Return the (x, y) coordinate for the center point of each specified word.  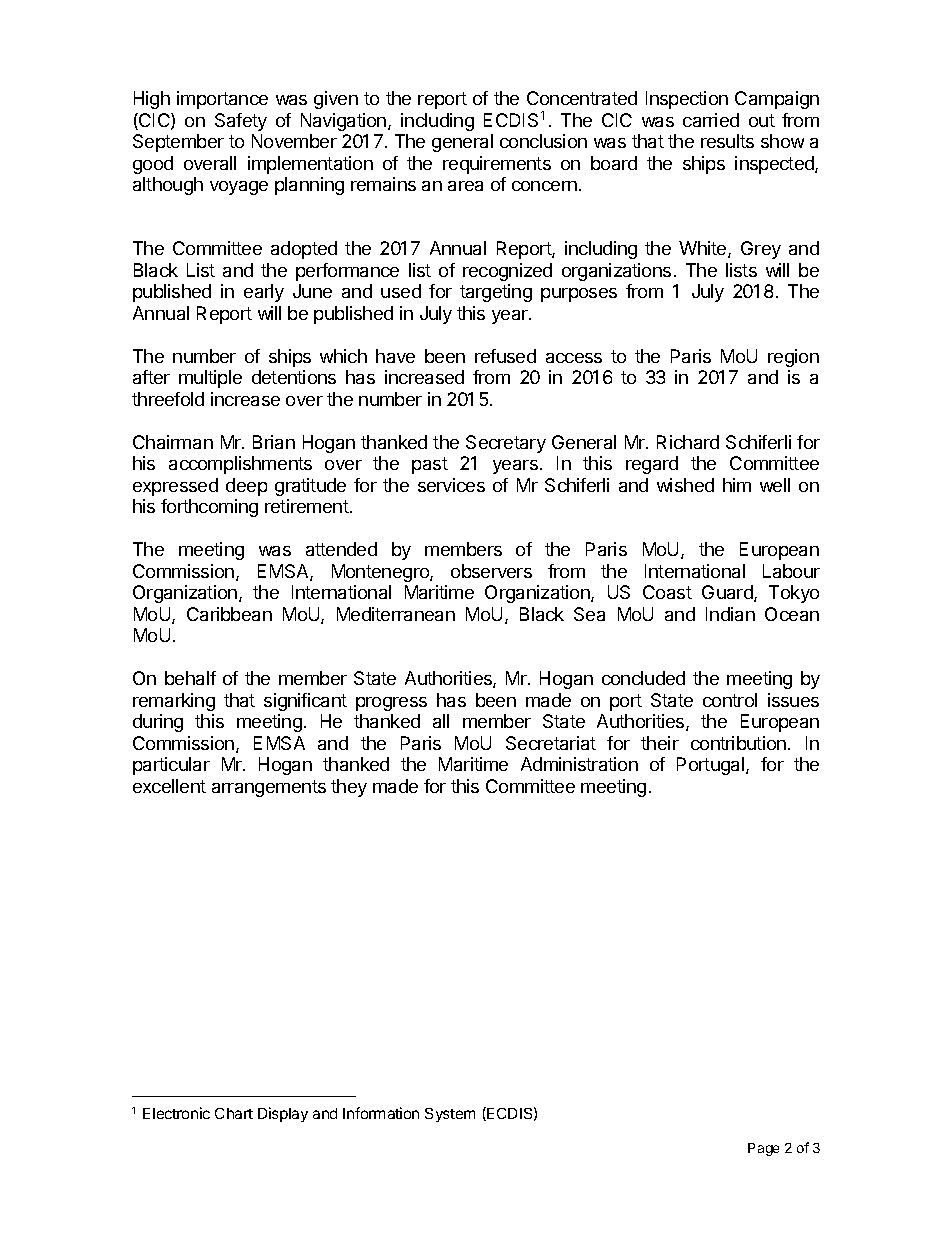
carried (711, 120)
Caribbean (229, 614)
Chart (234, 1113)
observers (491, 571)
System (450, 1115)
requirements (497, 165)
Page (763, 1149)
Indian (730, 614)
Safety (241, 122)
